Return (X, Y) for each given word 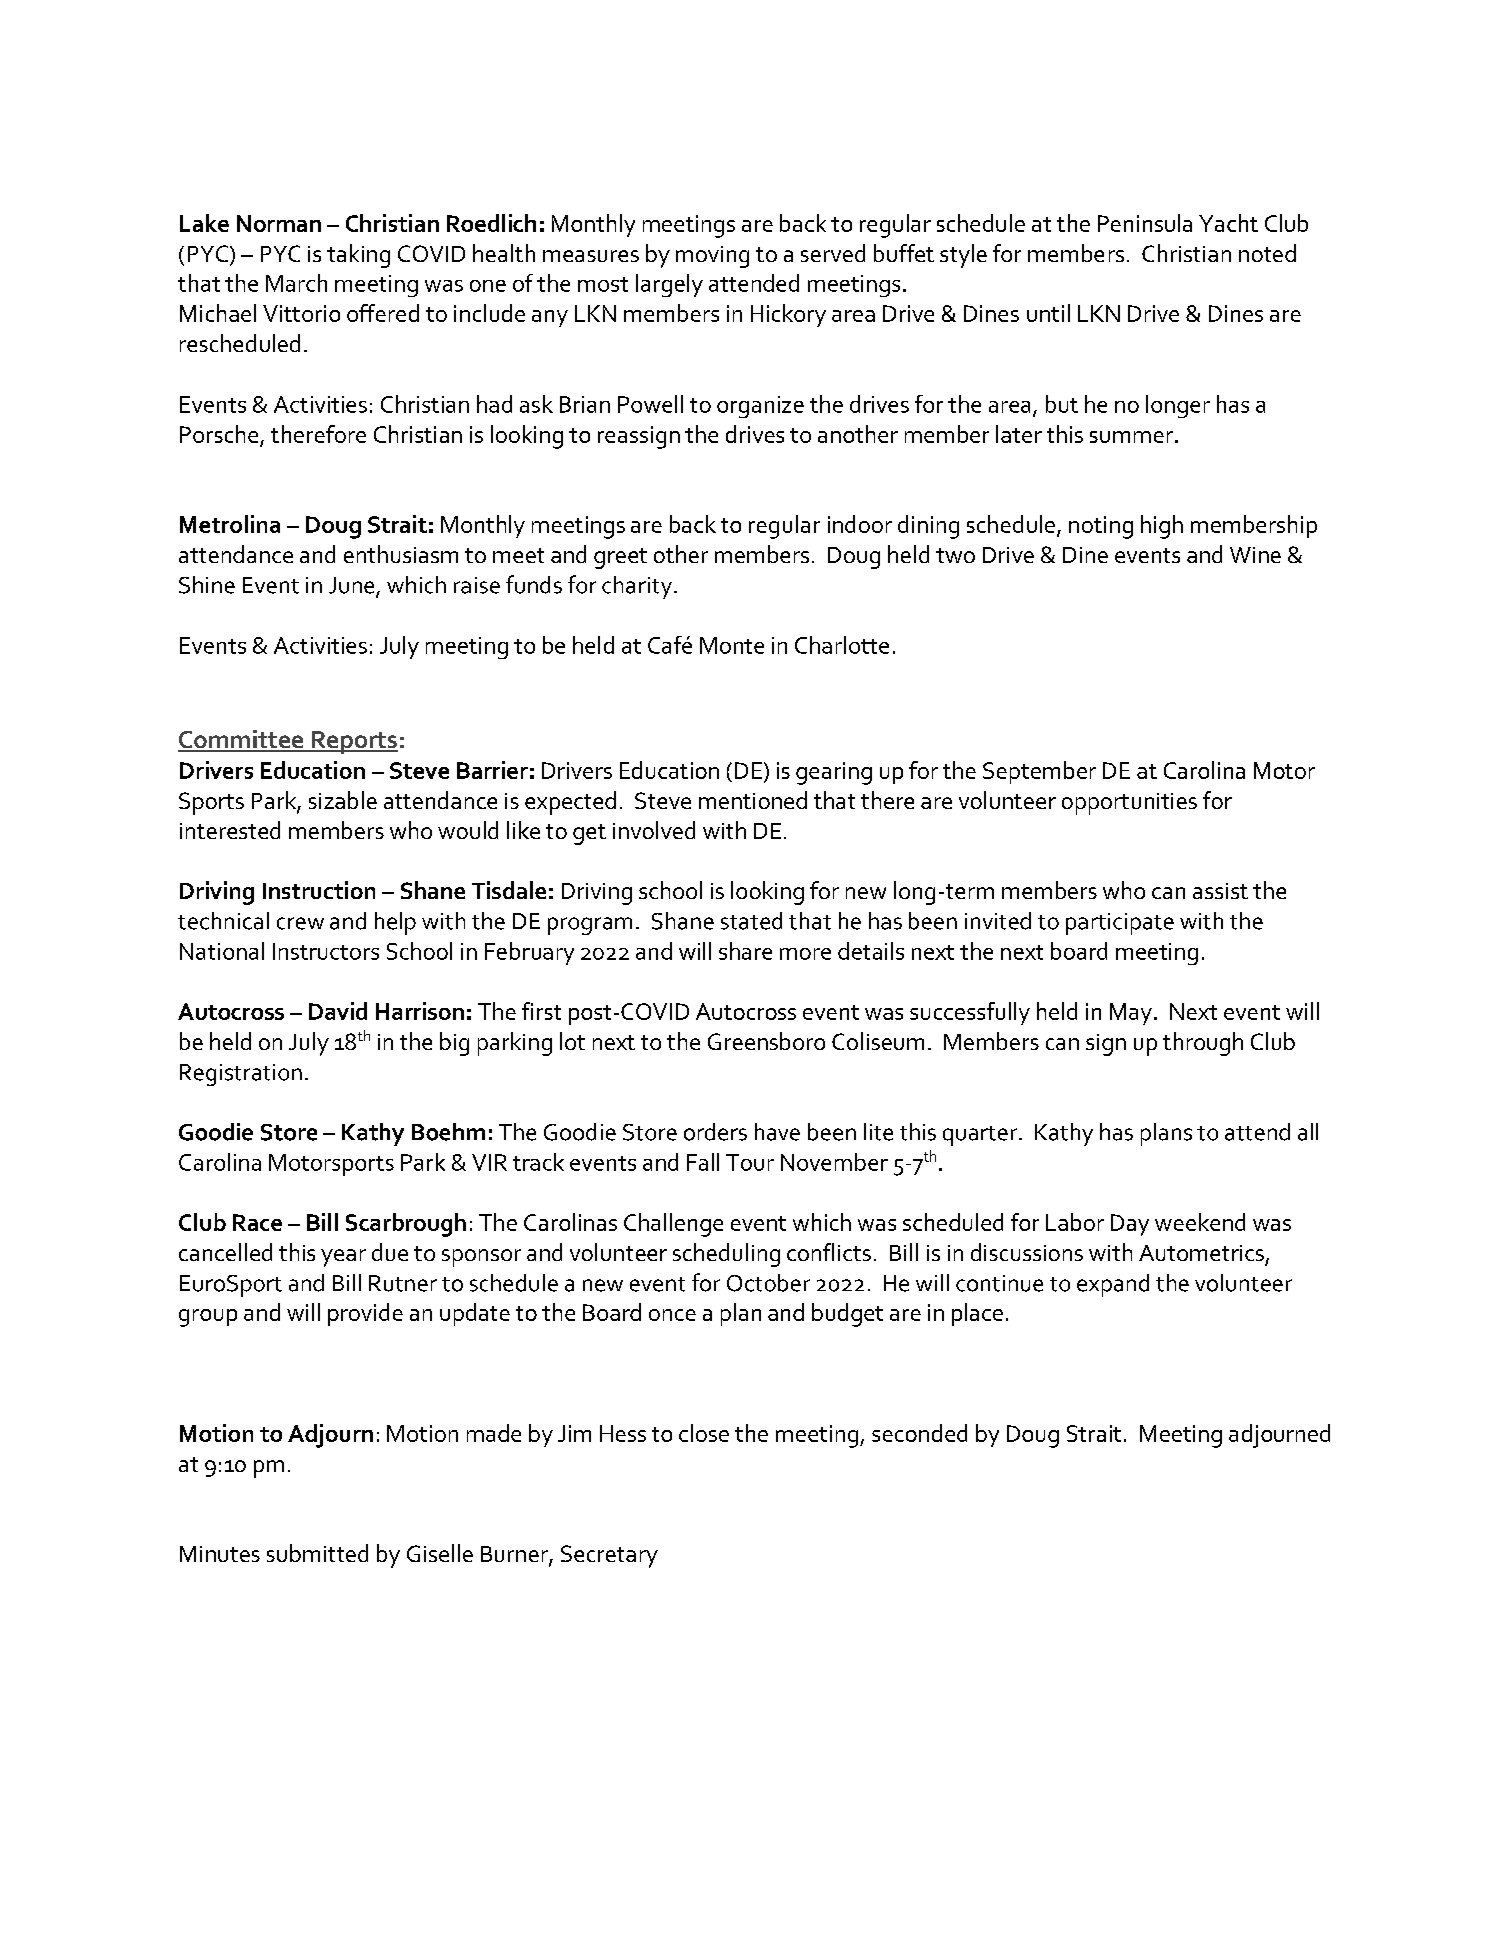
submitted (317, 1553)
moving (712, 257)
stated (751, 921)
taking (358, 256)
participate (1120, 924)
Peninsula (1145, 223)
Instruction (319, 890)
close (704, 1433)
